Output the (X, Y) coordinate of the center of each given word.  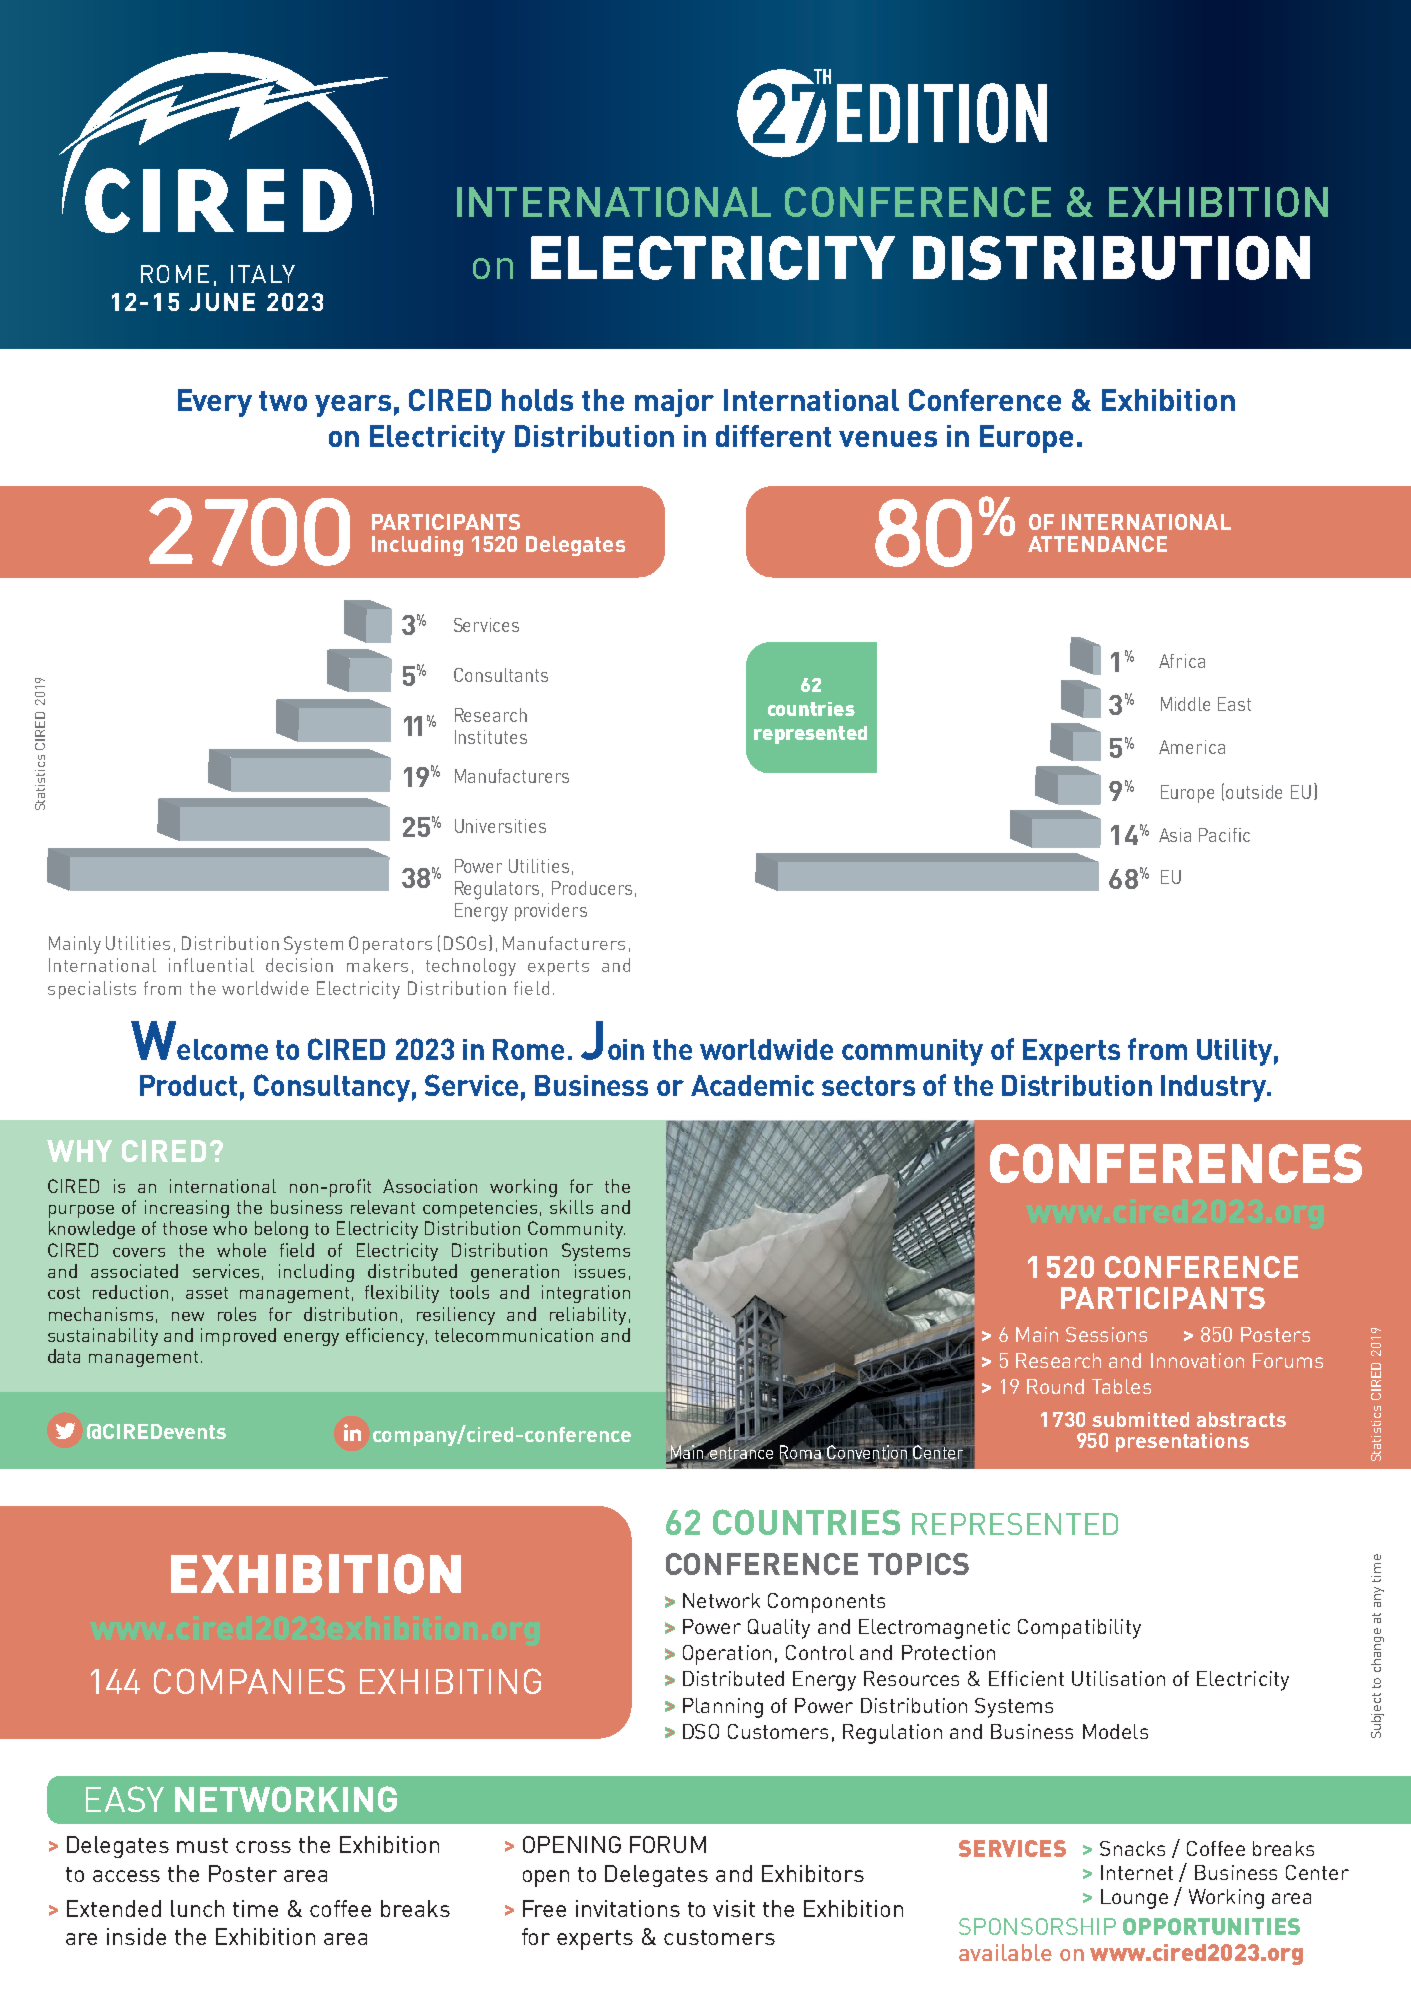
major (674, 403)
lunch (197, 1908)
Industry (1215, 1088)
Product (188, 1085)
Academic (752, 1085)
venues (888, 439)
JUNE (222, 302)
